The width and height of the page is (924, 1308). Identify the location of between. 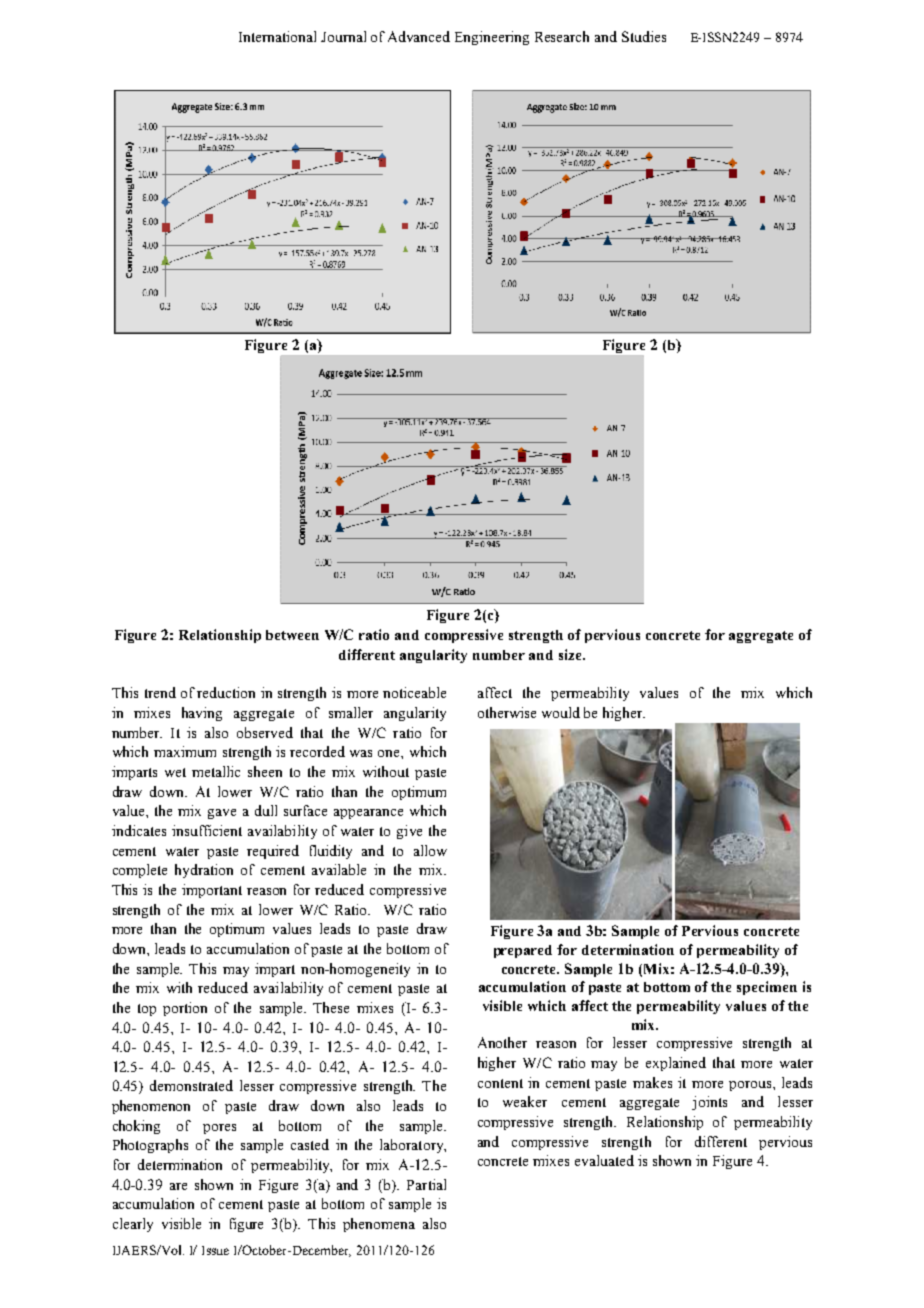
(292, 635).
